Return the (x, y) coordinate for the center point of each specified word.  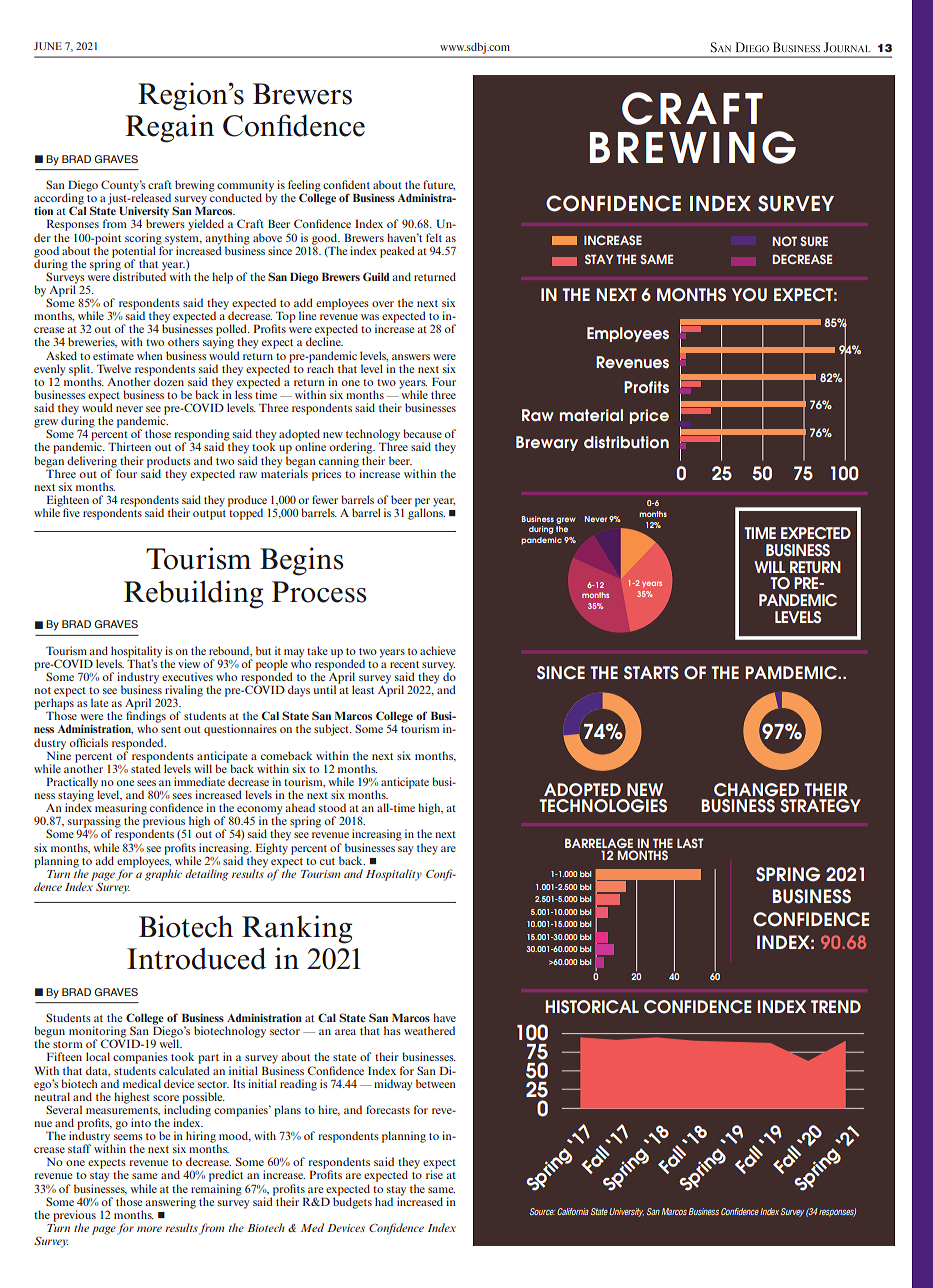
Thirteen (129, 446)
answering (170, 1203)
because (422, 433)
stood (332, 807)
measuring (121, 810)
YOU (749, 295)
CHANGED (756, 790)
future (439, 185)
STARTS (651, 673)
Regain (170, 128)
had (384, 1201)
